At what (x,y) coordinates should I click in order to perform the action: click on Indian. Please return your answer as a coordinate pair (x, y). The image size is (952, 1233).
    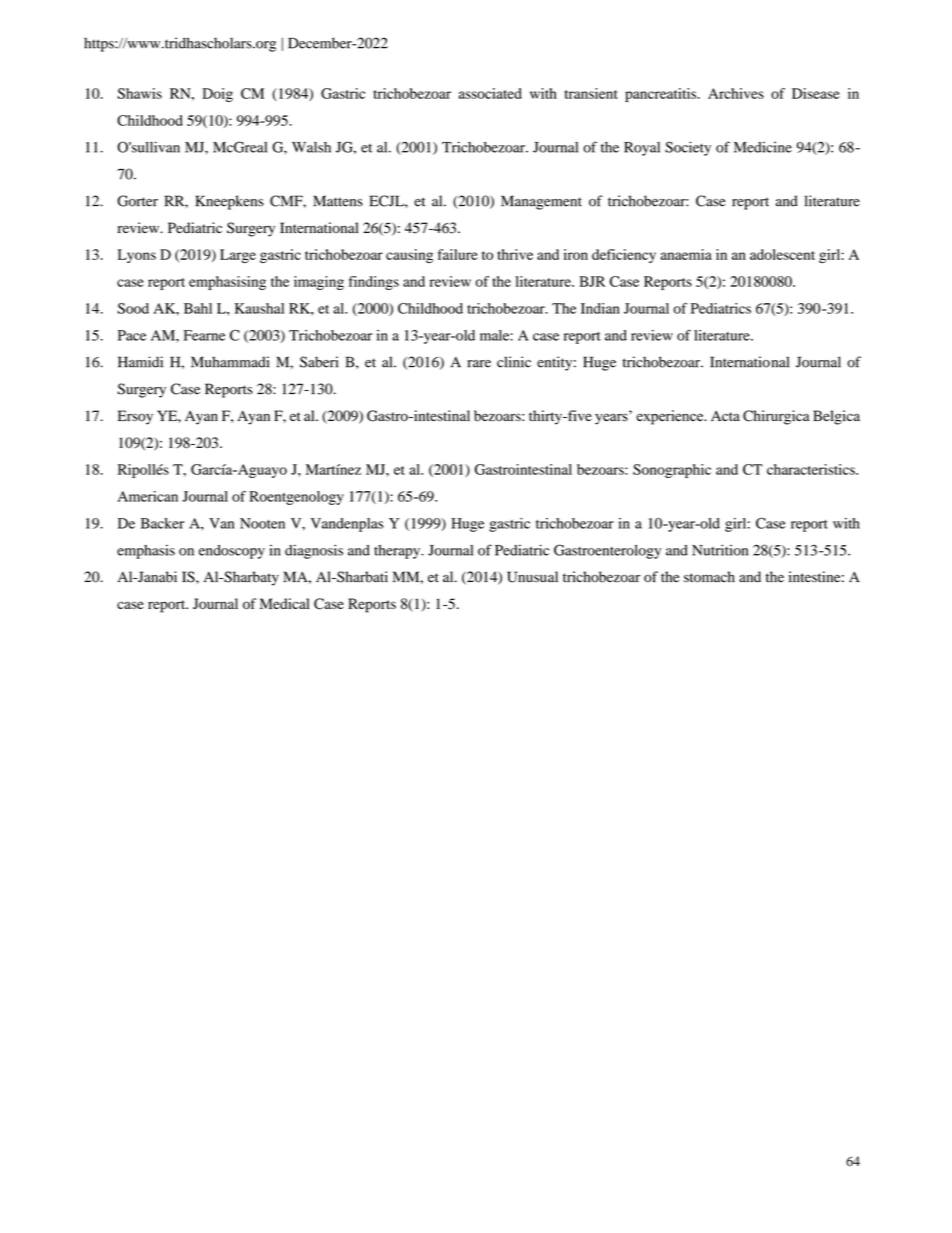
    Looking at the image, I should click on (600, 308).
